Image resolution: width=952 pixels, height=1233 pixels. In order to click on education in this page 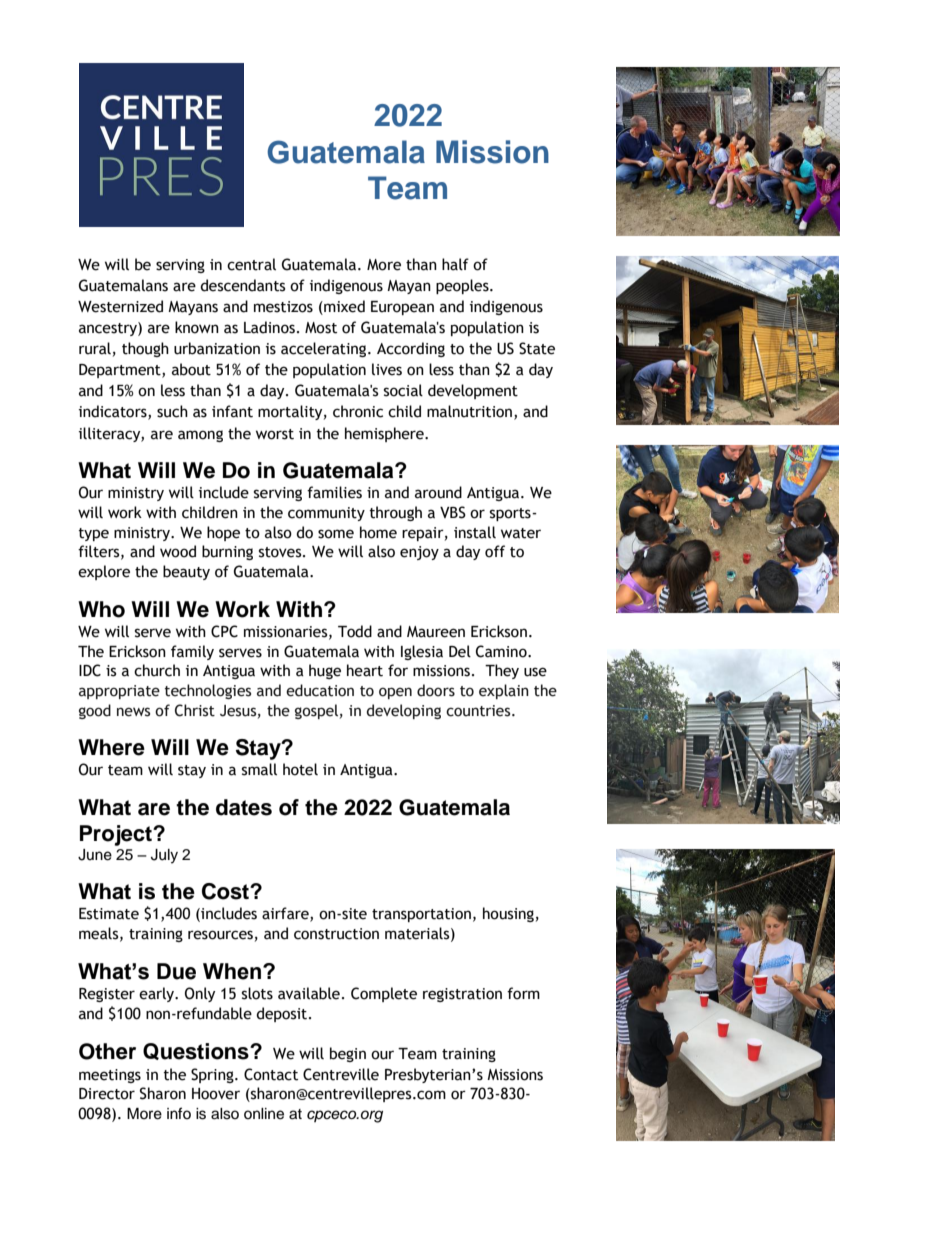, I will do `click(320, 690)`.
